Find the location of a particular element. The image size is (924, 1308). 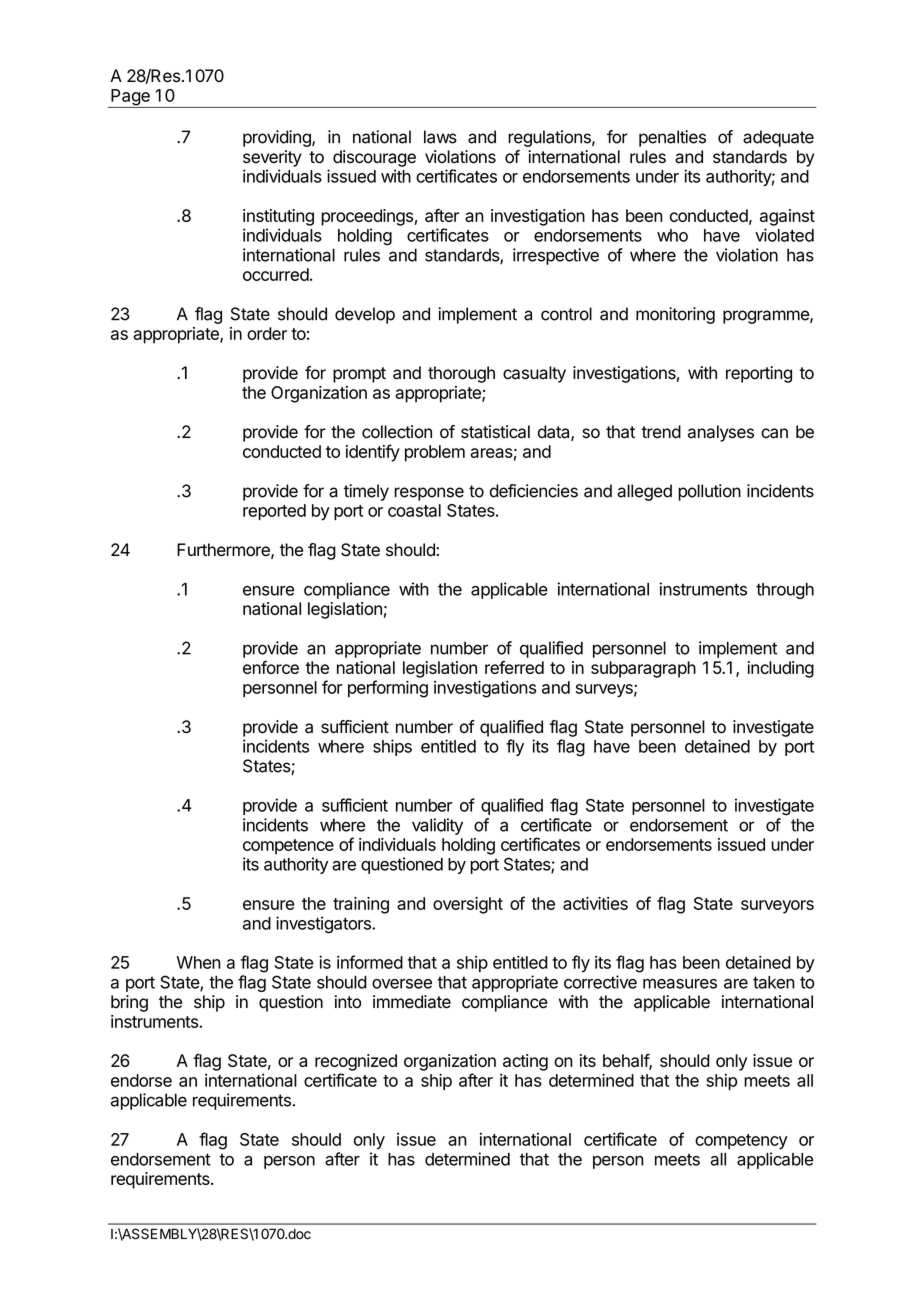

laws is located at coordinates (440, 137).
